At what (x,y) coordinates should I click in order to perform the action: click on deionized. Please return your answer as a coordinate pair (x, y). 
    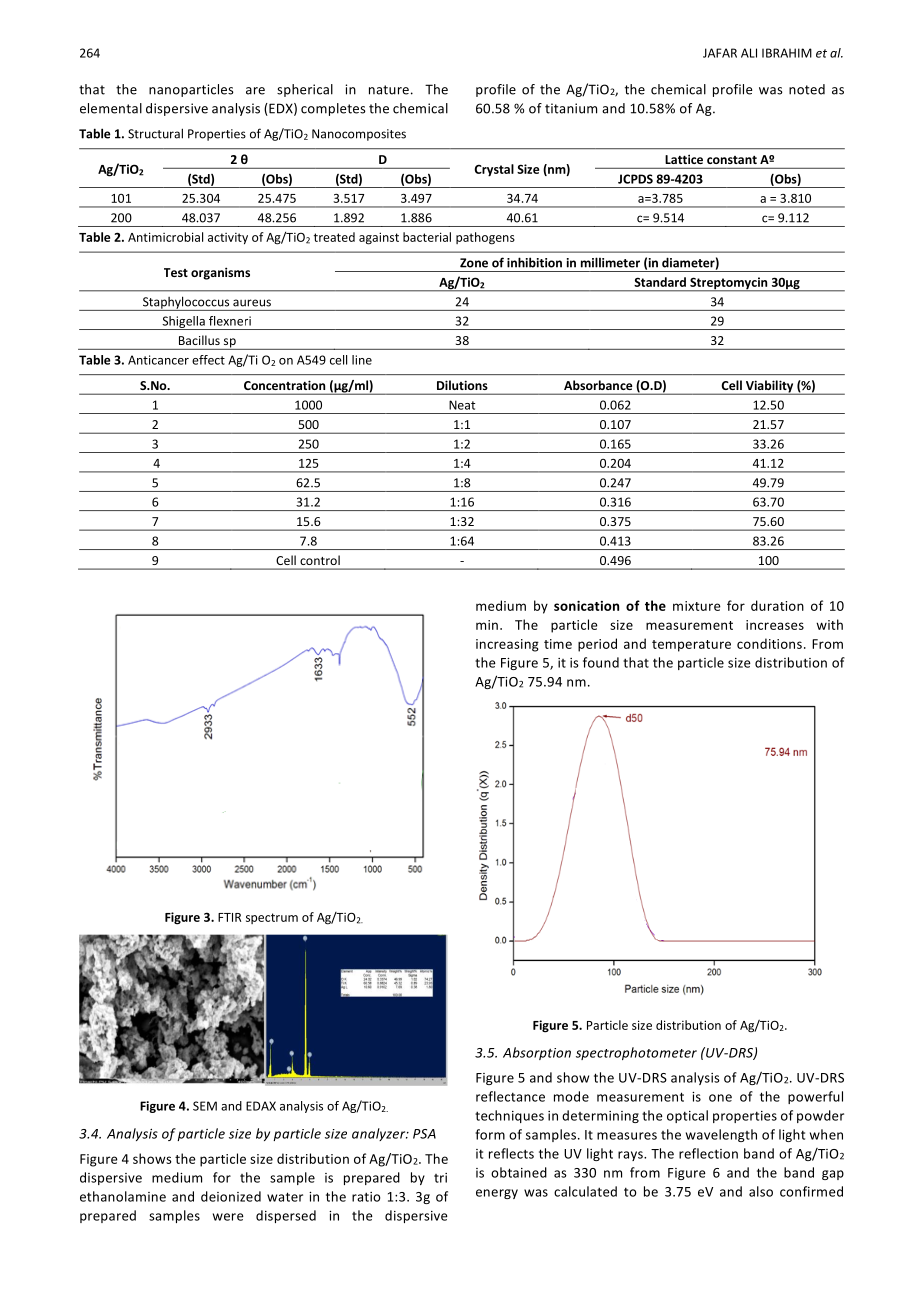
    Looking at the image, I should click on (231, 1196).
